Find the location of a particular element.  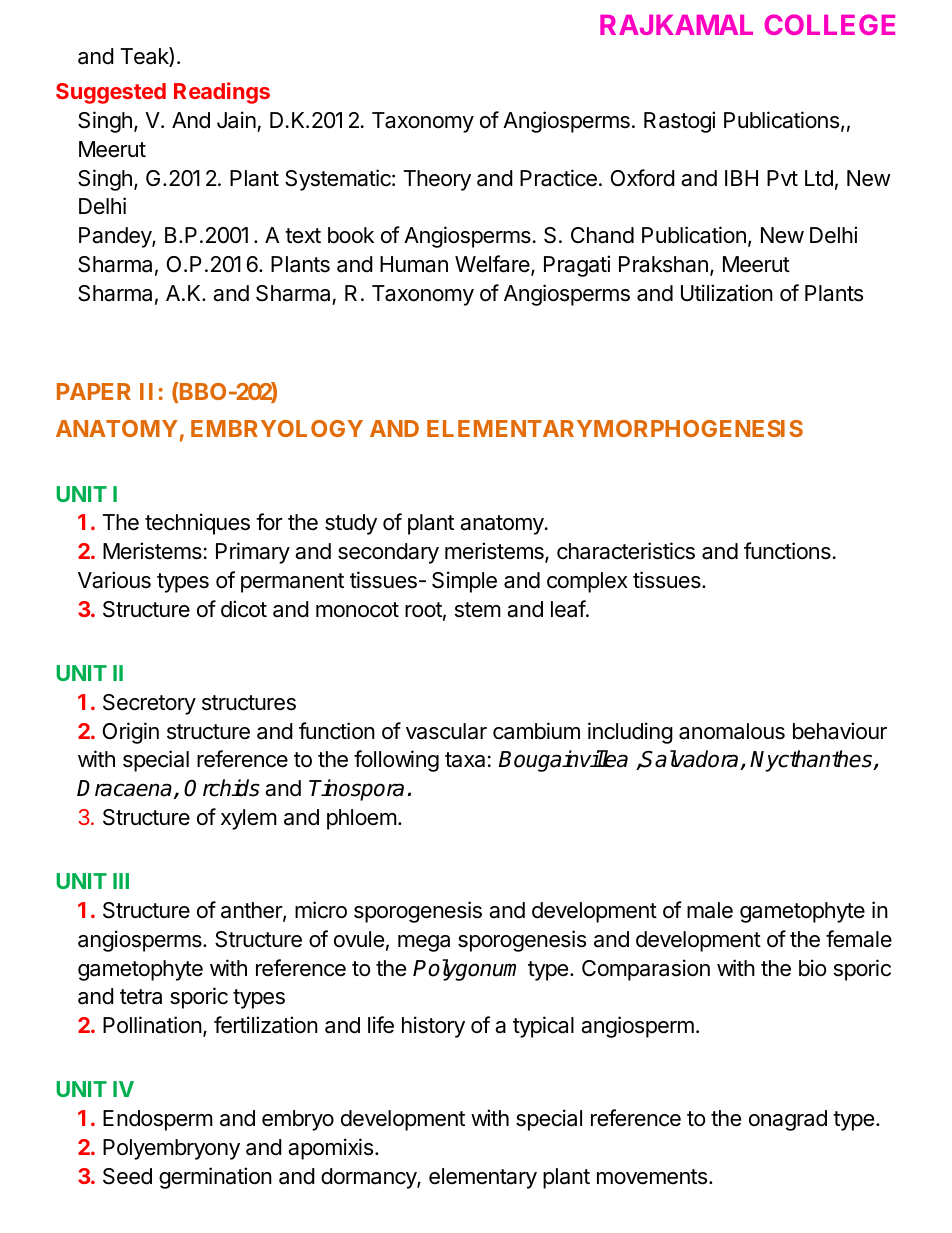

Dracaena is located at coordinates (124, 788).
